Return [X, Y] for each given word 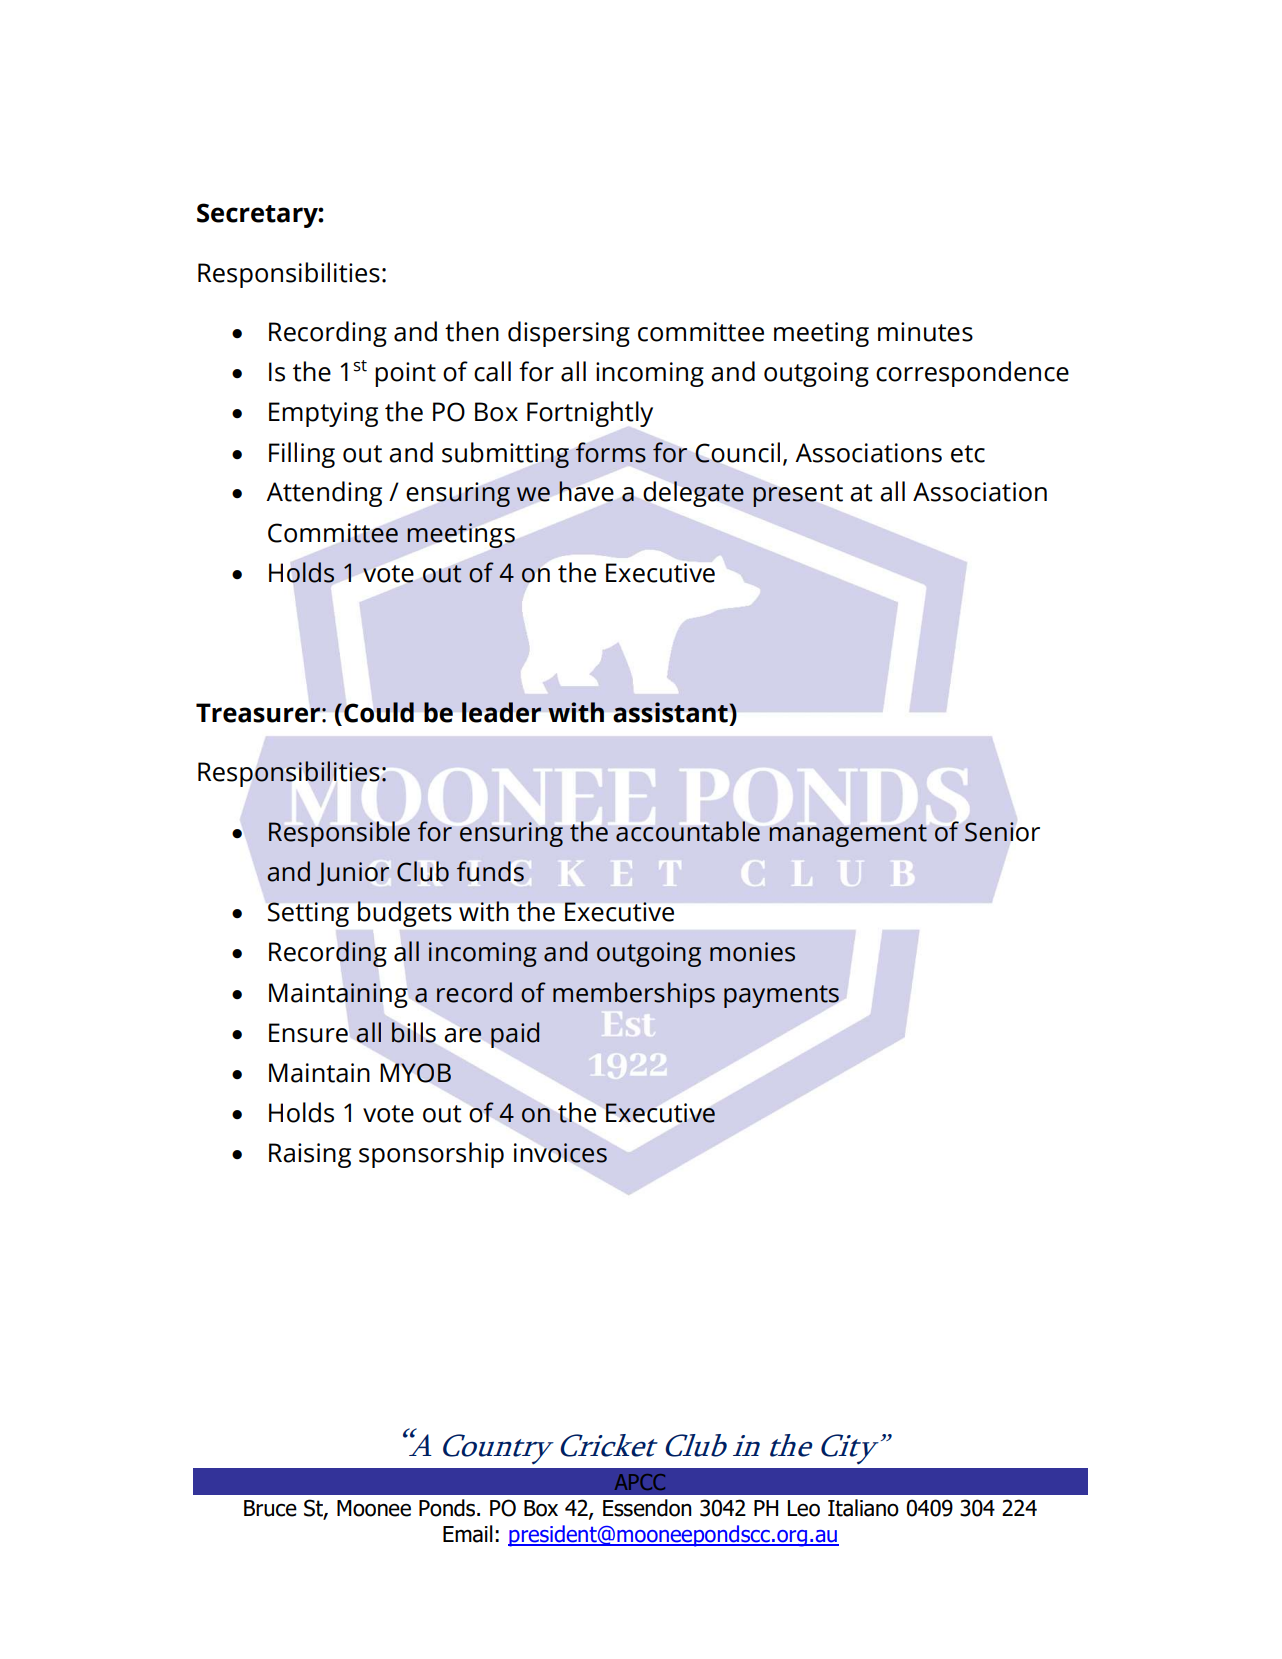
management [848, 835]
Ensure [308, 1033]
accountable [688, 831]
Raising [310, 1155]
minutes [925, 332]
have [586, 491]
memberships [634, 995]
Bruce [270, 1508]
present [798, 495]
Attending [324, 494]
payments [781, 996]
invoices [560, 1153]
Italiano [863, 1508]
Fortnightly [590, 414]
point [405, 374]
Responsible [339, 834]
